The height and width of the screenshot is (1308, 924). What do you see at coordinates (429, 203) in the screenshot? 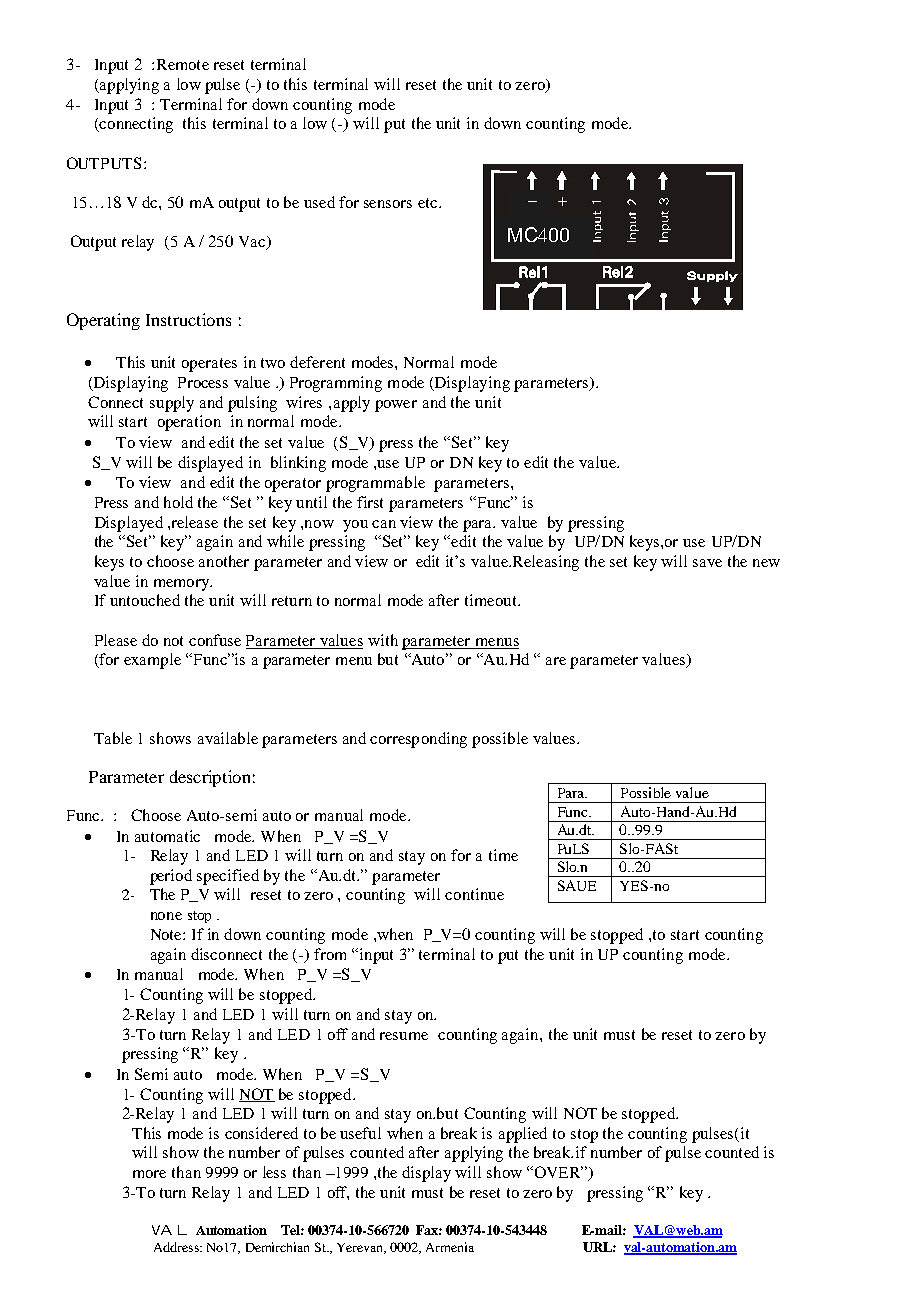
I see `etc` at bounding box center [429, 203].
